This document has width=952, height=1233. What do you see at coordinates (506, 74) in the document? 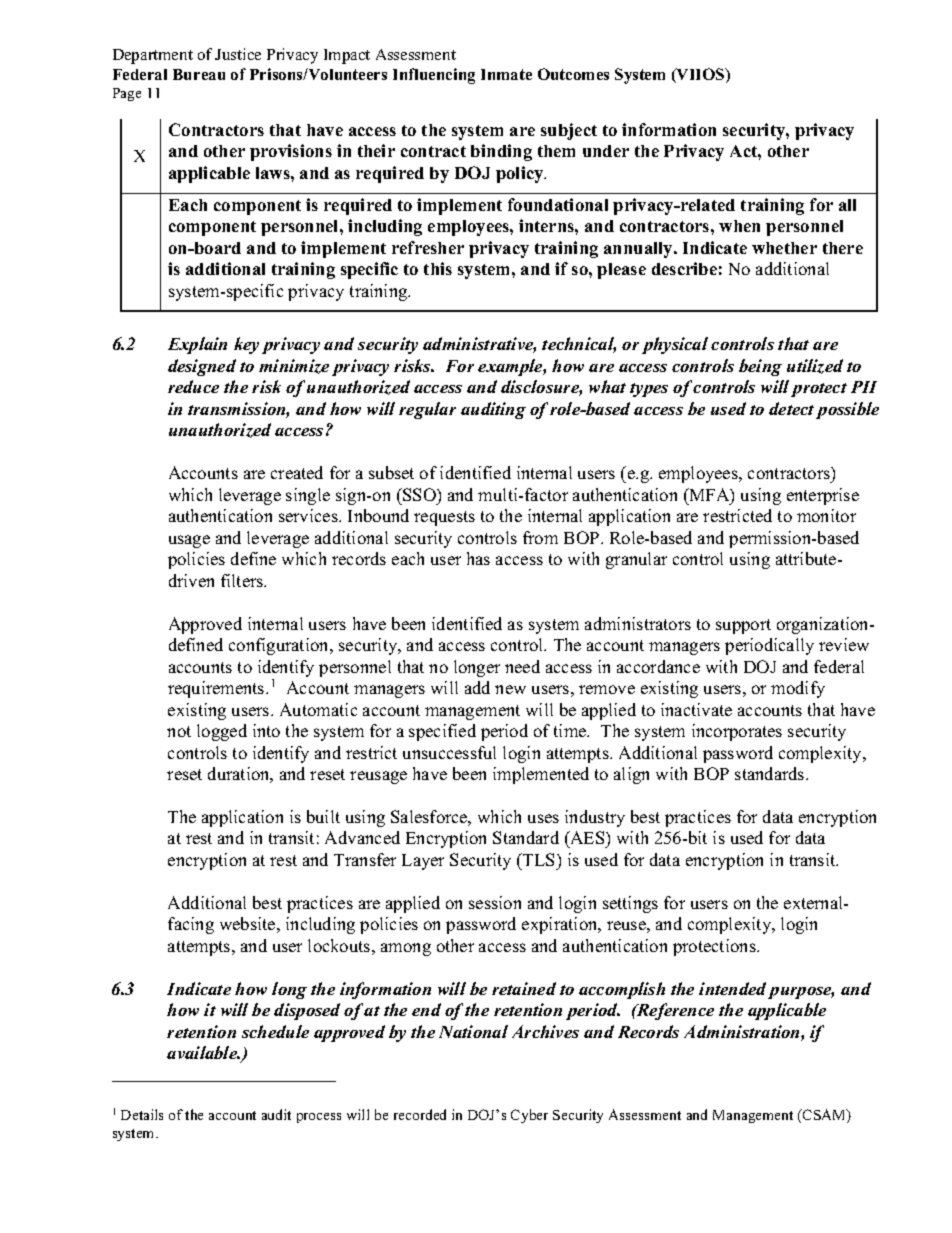
I see `Inmate` at bounding box center [506, 74].
